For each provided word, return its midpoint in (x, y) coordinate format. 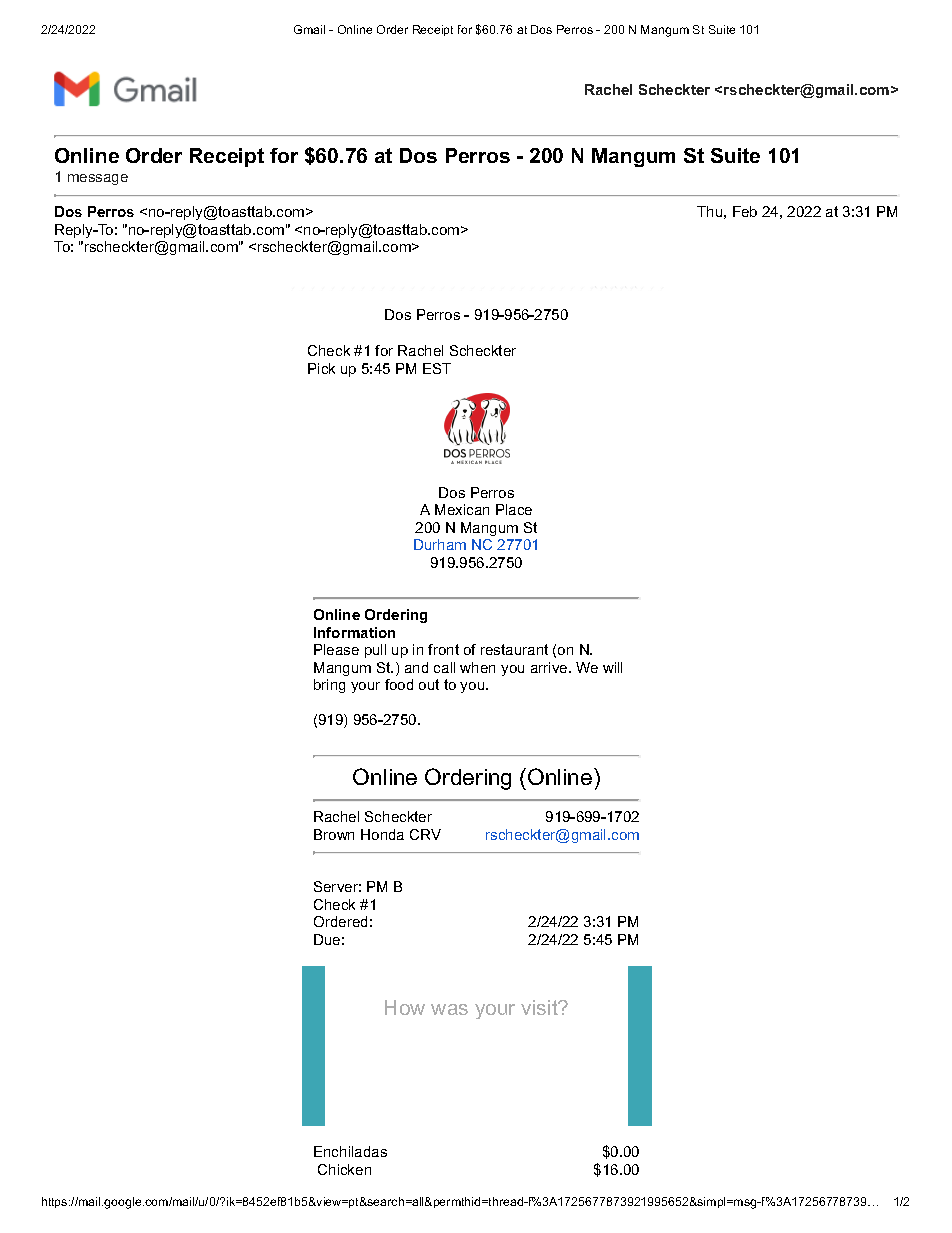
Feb (745, 211)
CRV (425, 834)
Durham (440, 544)
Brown (334, 834)
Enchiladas (350, 1151)
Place (514, 509)
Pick (321, 368)
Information (354, 632)
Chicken (344, 1169)
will (612, 667)
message (98, 179)
